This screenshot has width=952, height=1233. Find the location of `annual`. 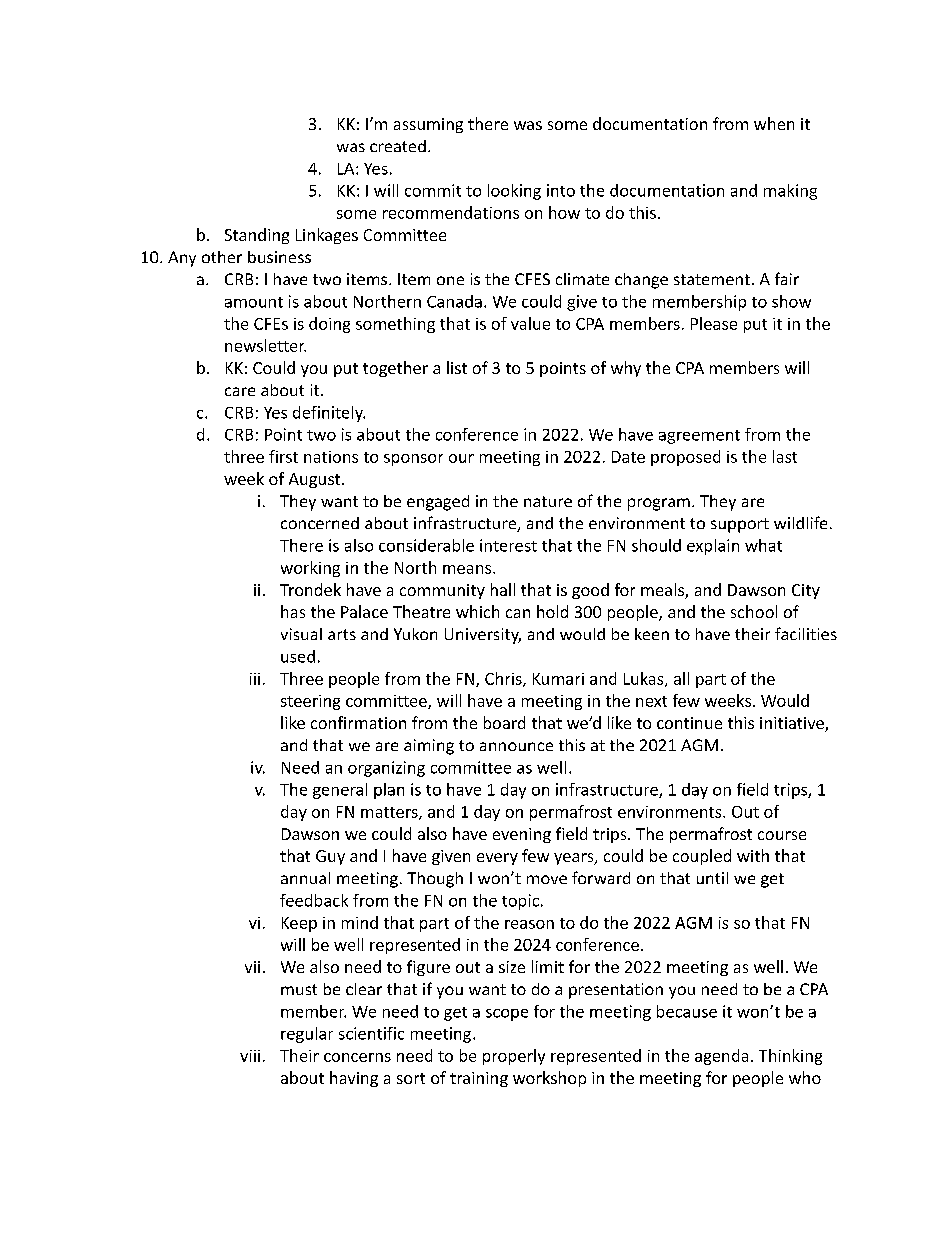

annual is located at coordinates (305, 878).
